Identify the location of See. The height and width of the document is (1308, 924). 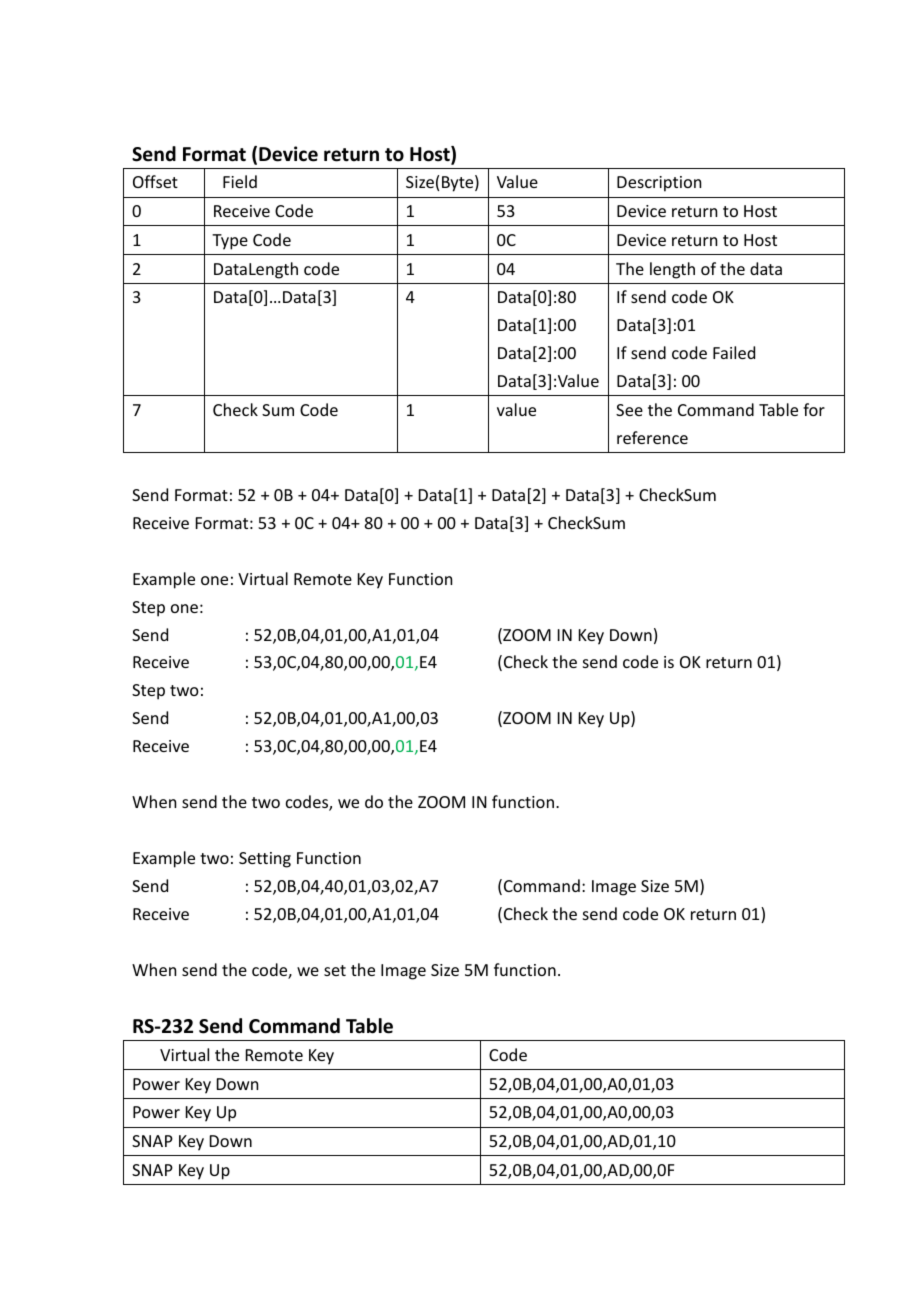
(629, 410).
